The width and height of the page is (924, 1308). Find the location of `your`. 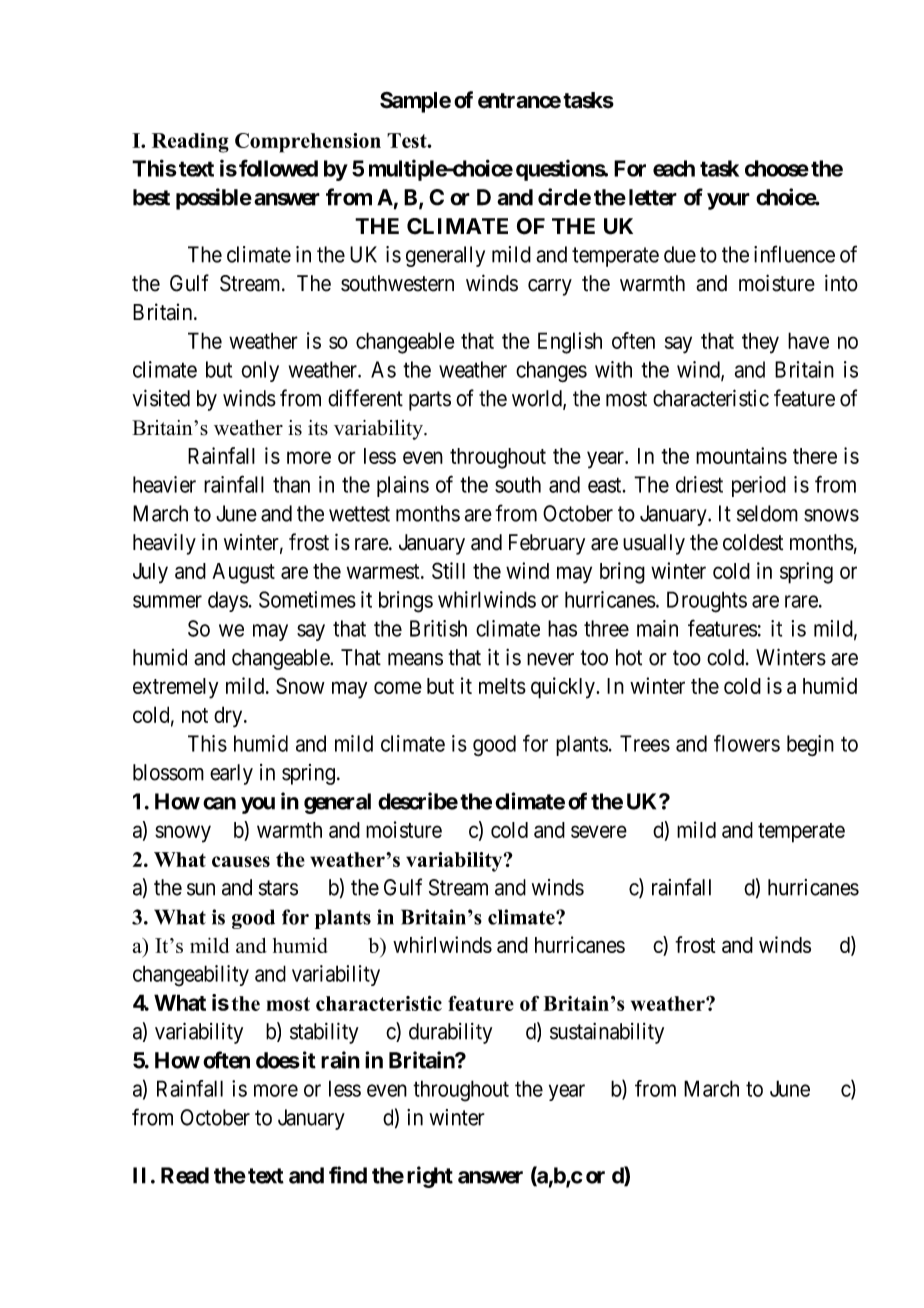

your is located at coordinates (728, 201).
